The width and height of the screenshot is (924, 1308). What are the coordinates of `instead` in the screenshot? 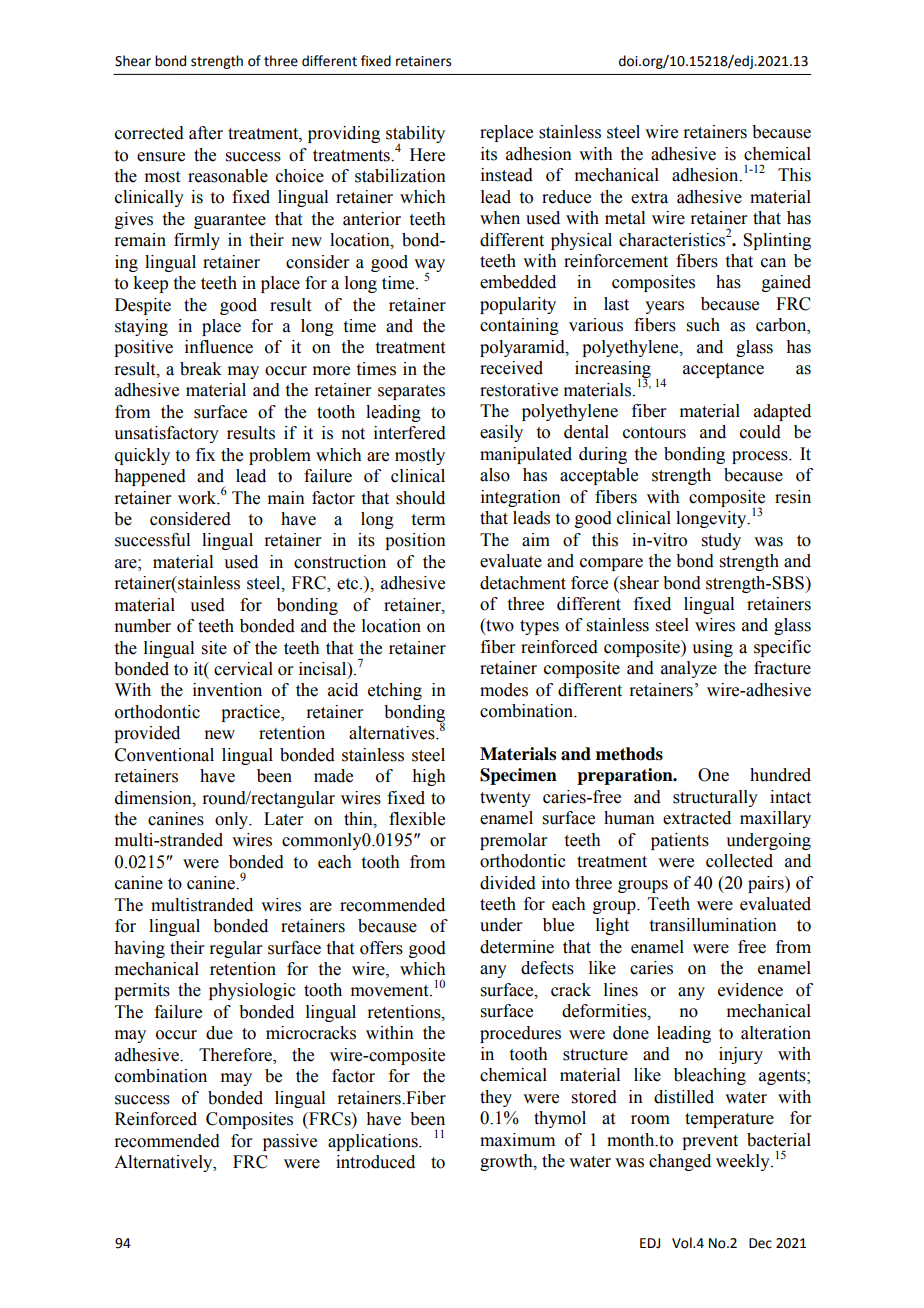 It's located at (507, 175).
